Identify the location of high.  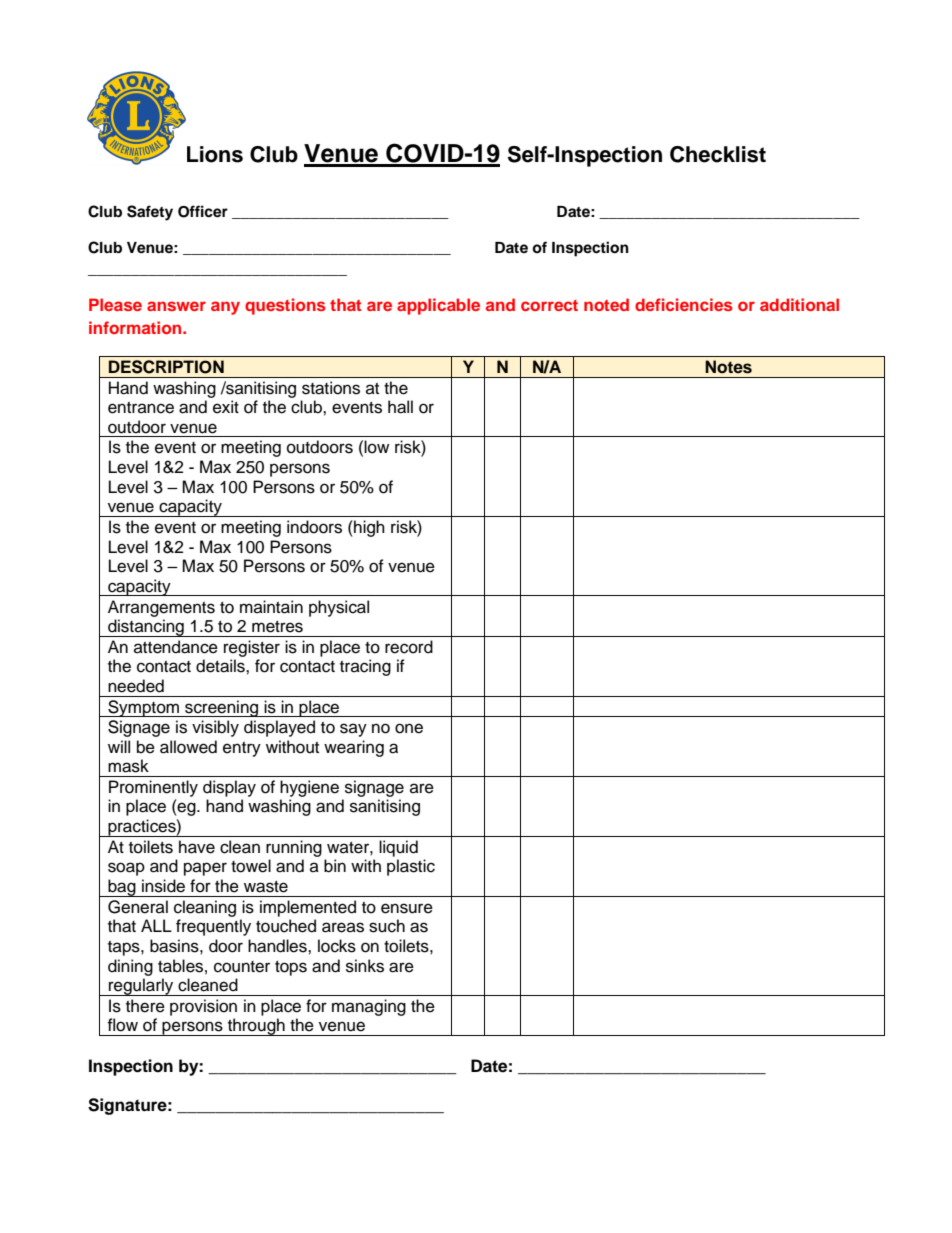
(368, 528).
